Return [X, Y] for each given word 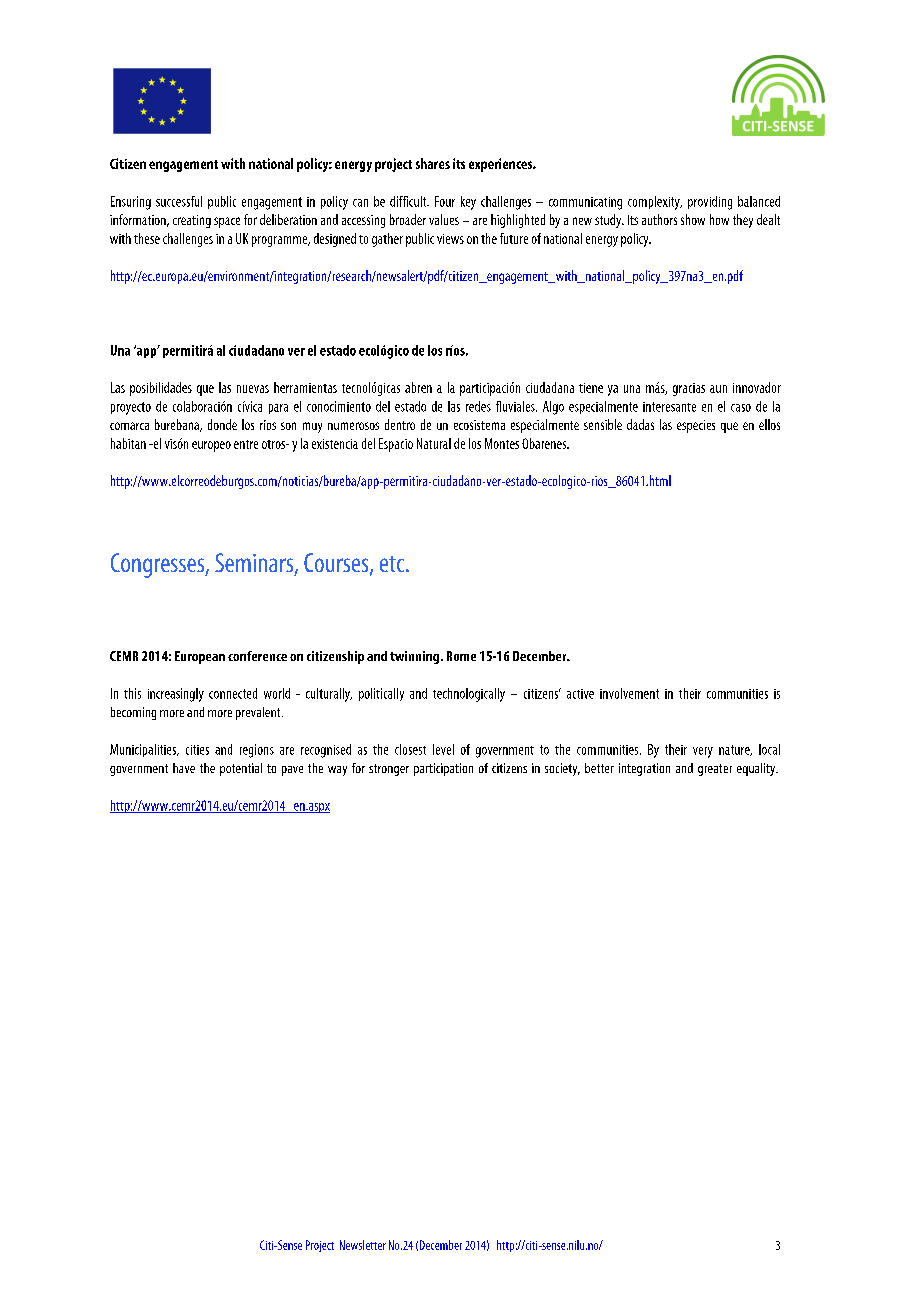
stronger [389, 770]
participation [443, 769]
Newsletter [363, 1245]
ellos [769, 424]
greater [715, 770]
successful [179, 201]
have [184, 768]
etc [393, 564]
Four [445, 201]
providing [710, 203]
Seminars [254, 562]
